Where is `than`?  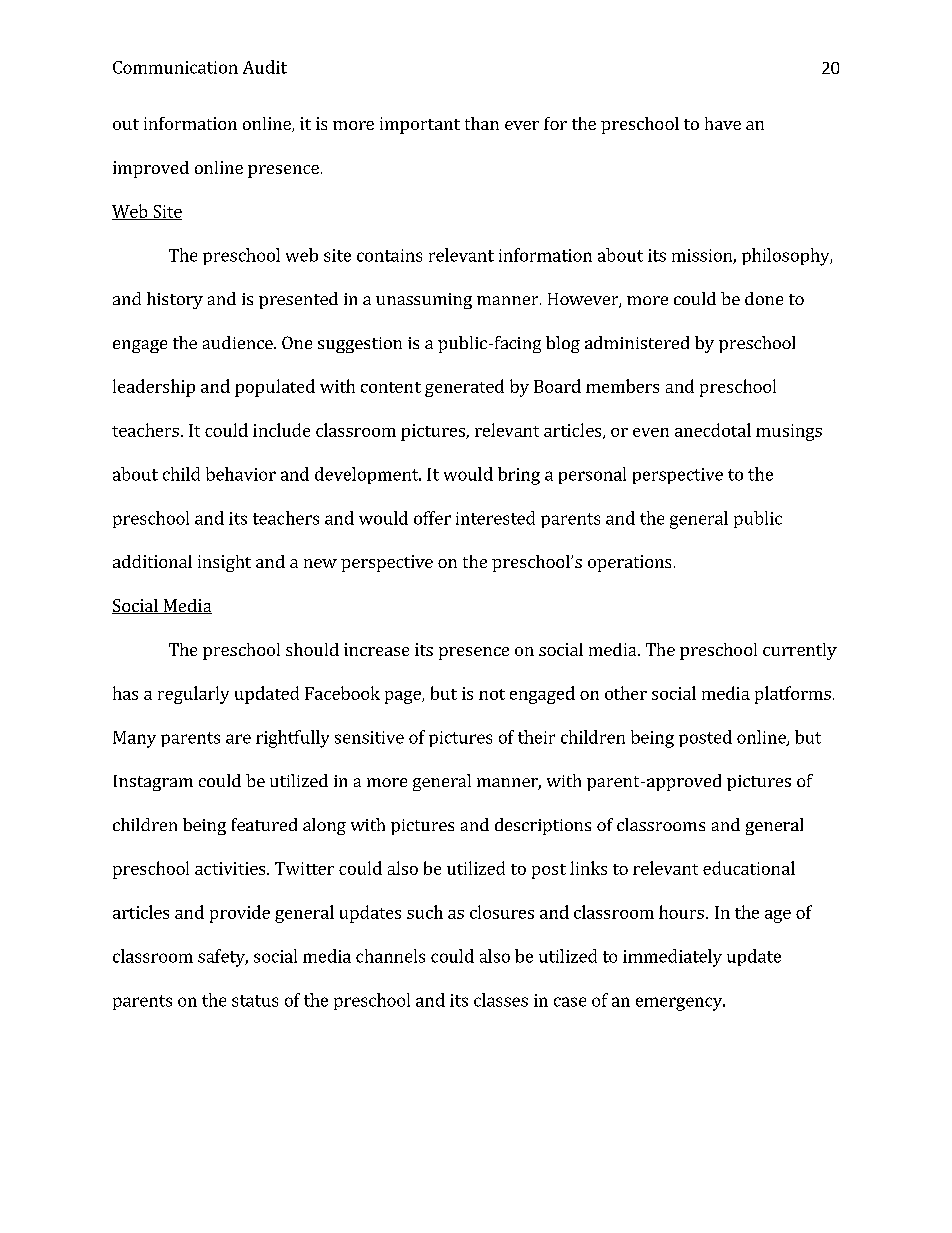
than is located at coordinates (482, 123).
